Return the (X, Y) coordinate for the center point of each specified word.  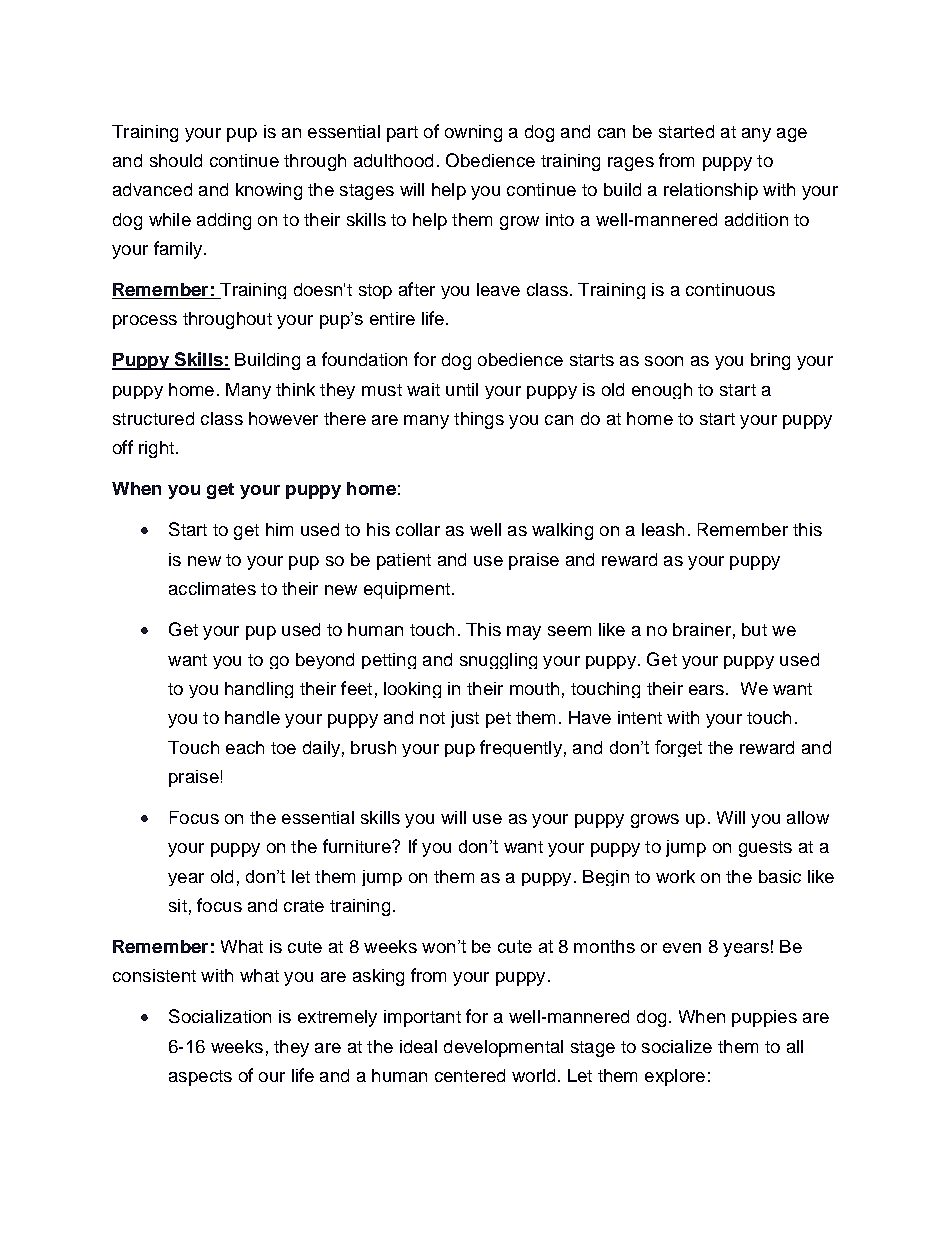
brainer (702, 629)
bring (770, 361)
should (176, 160)
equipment (407, 590)
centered (470, 1075)
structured (153, 418)
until (462, 389)
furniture (358, 846)
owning (473, 133)
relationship (711, 191)
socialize (677, 1046)
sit (178, 905)
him (279, 529)
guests (765, 849)
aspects (200, 1078)
